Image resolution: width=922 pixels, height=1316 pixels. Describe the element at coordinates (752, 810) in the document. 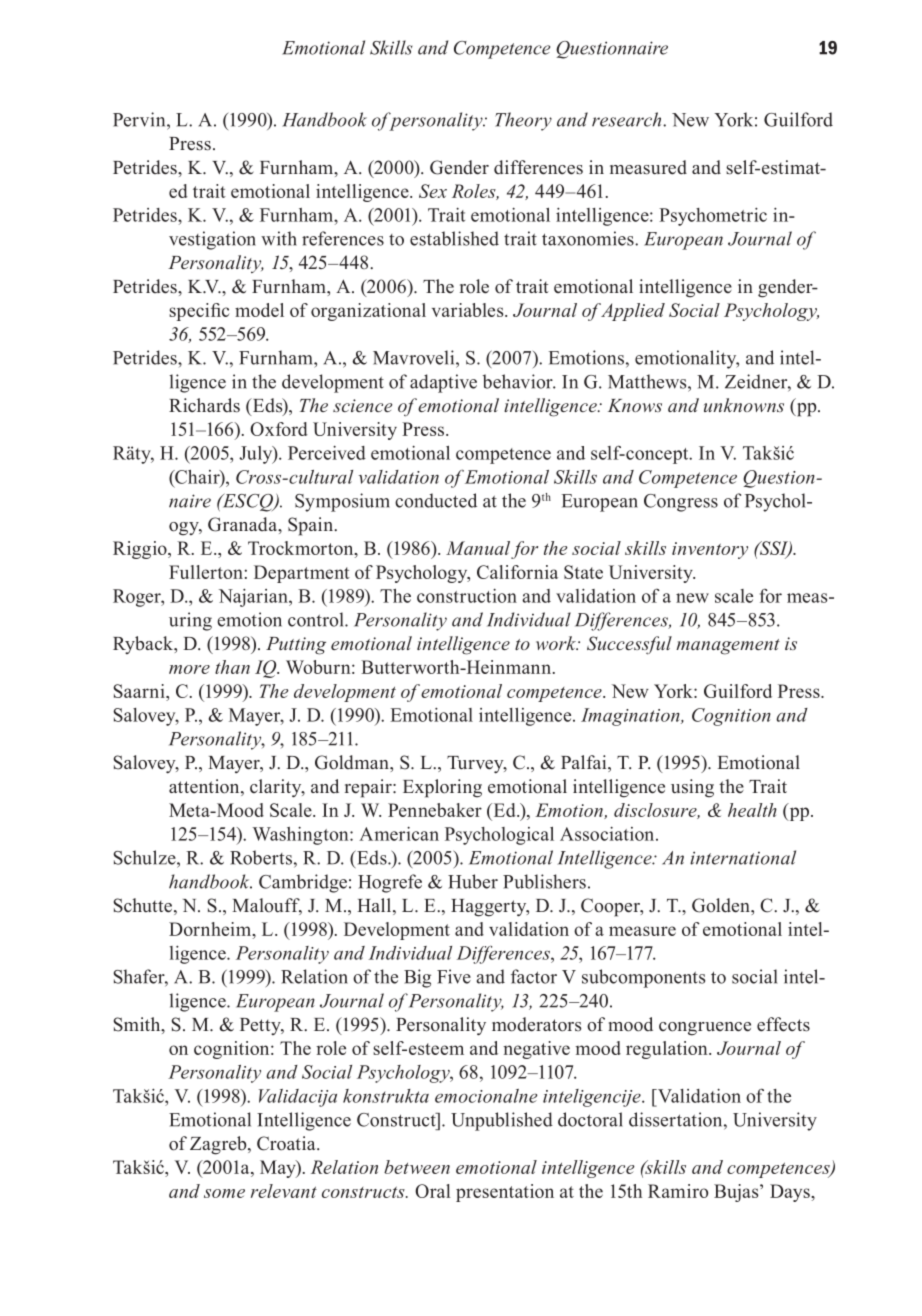

I see `health` at that location.
